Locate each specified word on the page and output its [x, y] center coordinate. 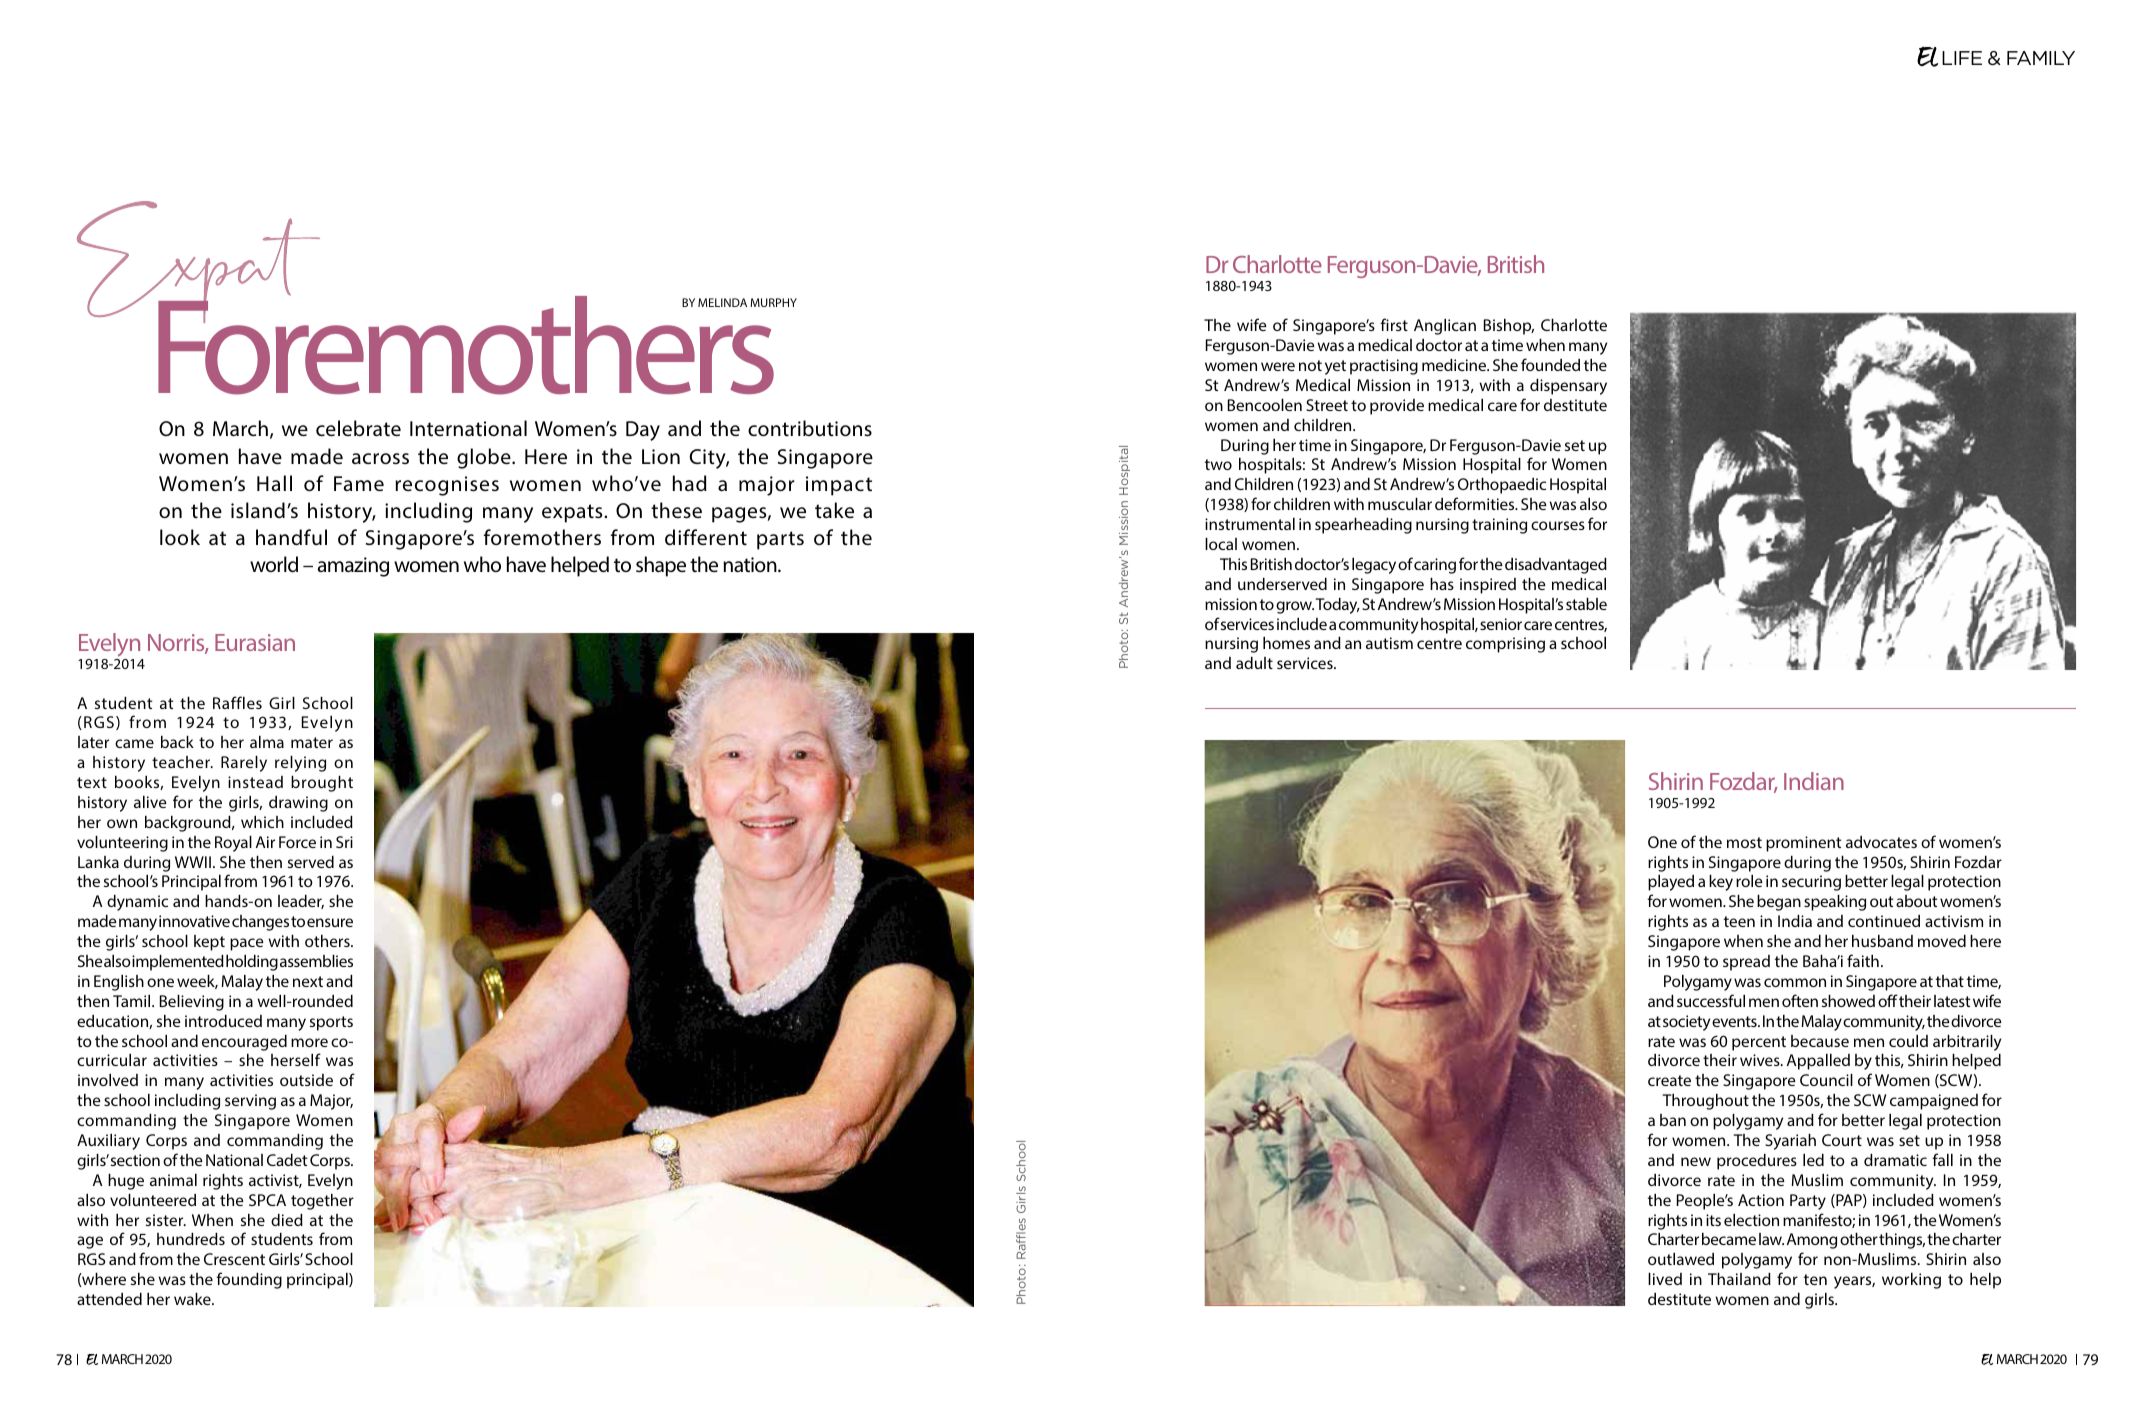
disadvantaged [1556, 566]
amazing [353, 567]
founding [249, 1280]
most [1744, 842]
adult [1254, 663]
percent [1759, 1043]
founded [1550, 364]
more [309, 1042]
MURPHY [773, 302]
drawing [298, 804]
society [1686, 1023]
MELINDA [722, 302]
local [1221, 544]
